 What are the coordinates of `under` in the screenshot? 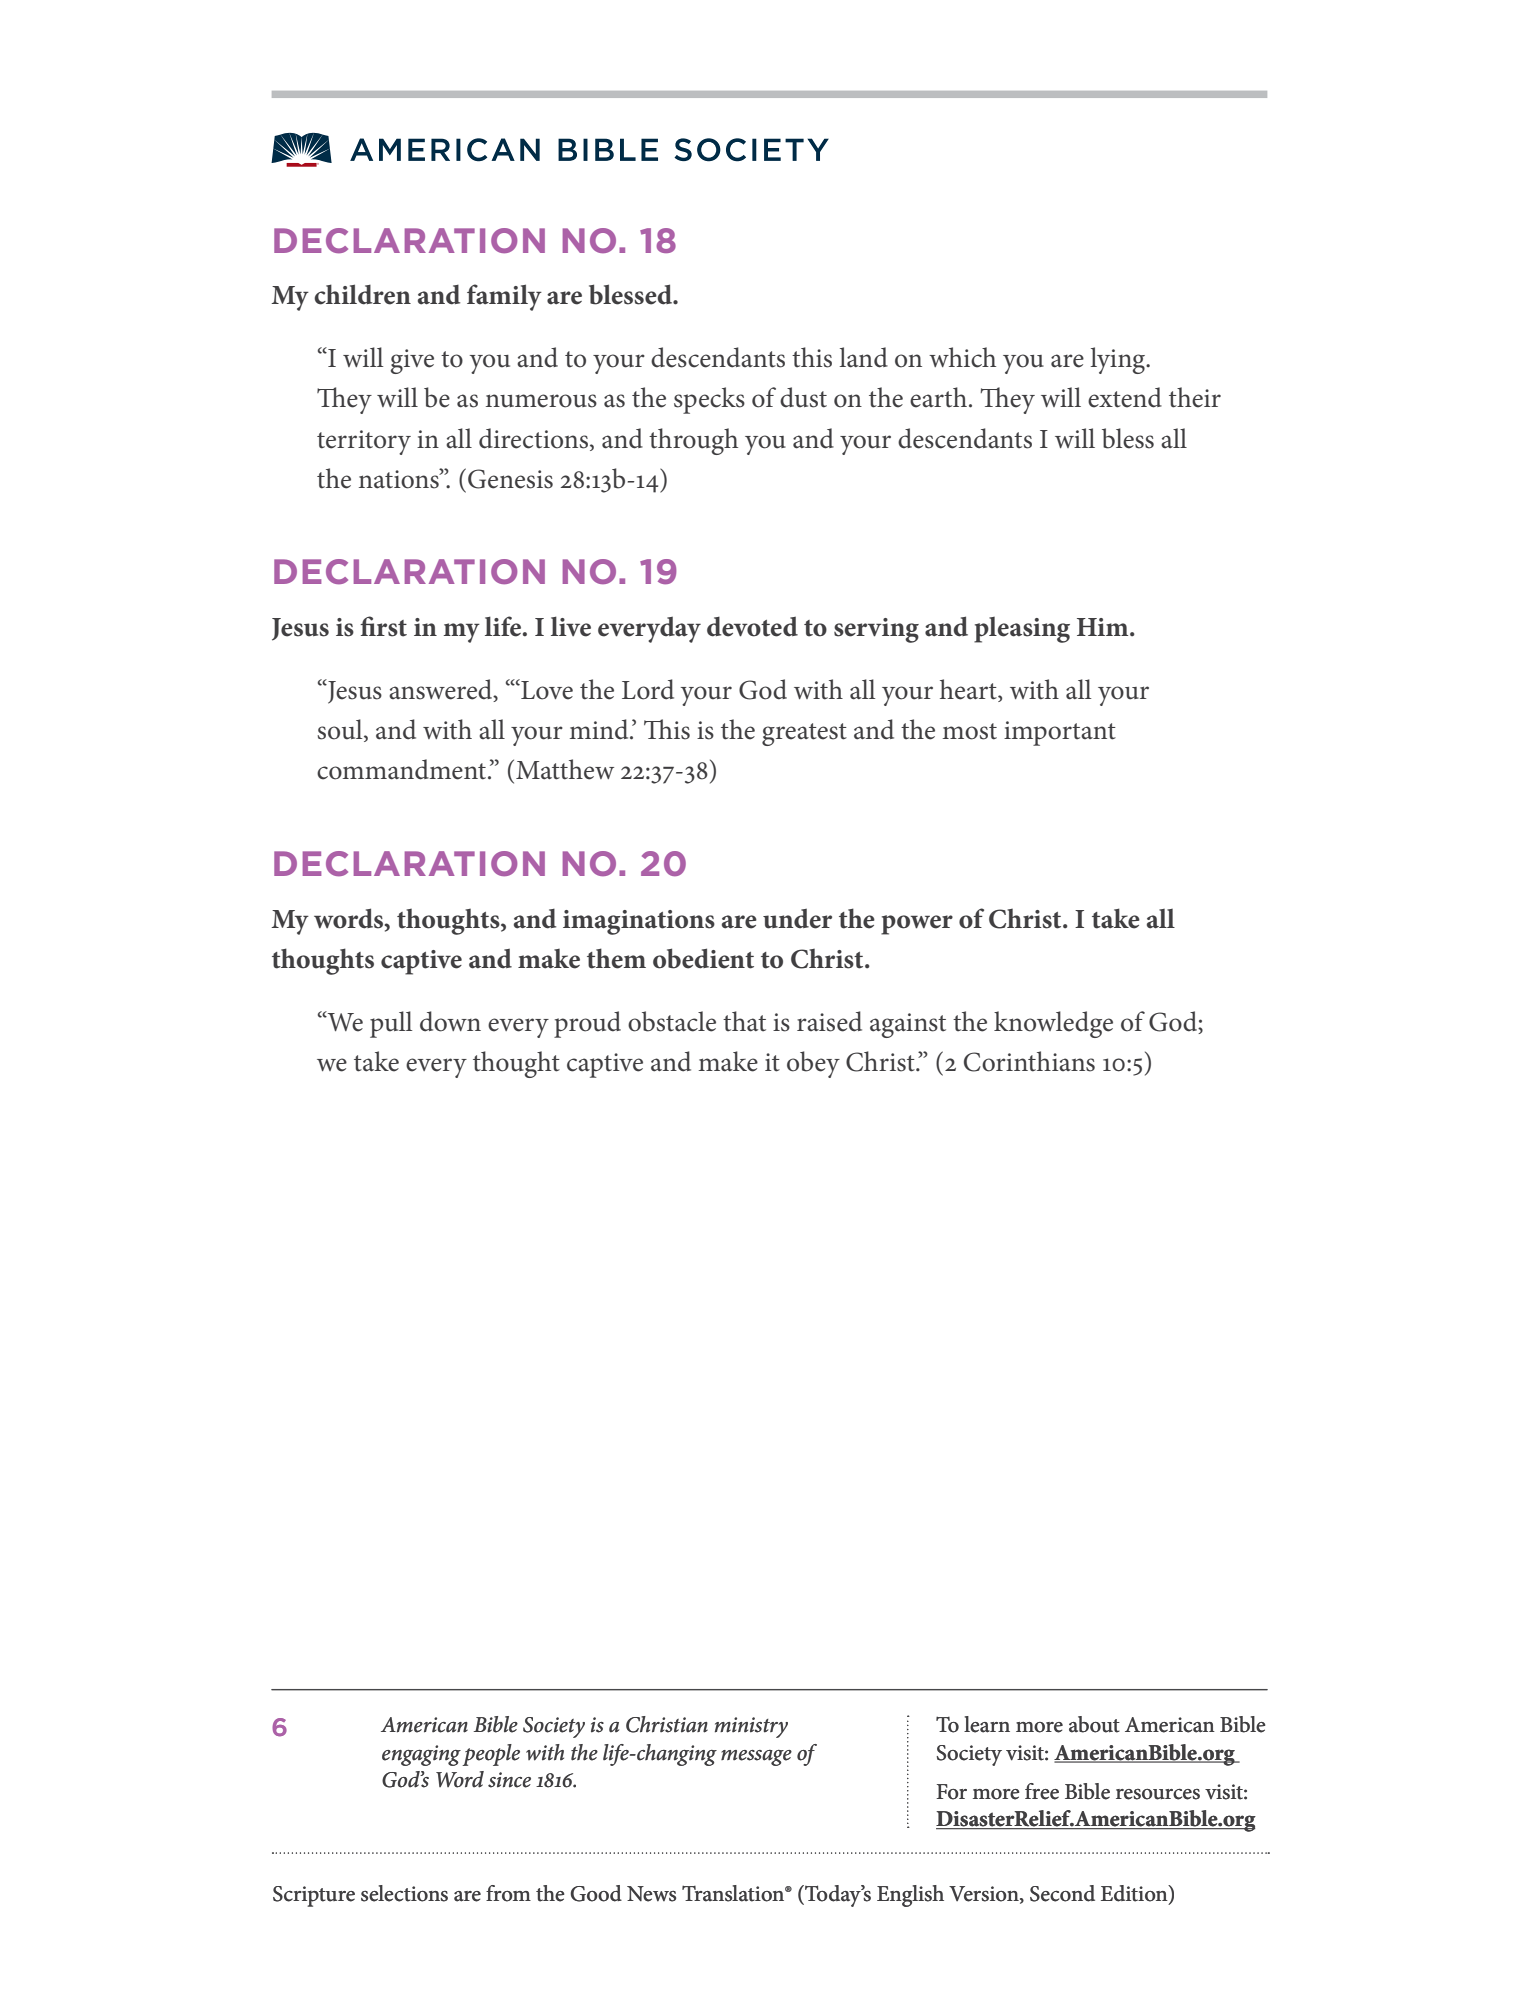 It's located at (797, 918).
